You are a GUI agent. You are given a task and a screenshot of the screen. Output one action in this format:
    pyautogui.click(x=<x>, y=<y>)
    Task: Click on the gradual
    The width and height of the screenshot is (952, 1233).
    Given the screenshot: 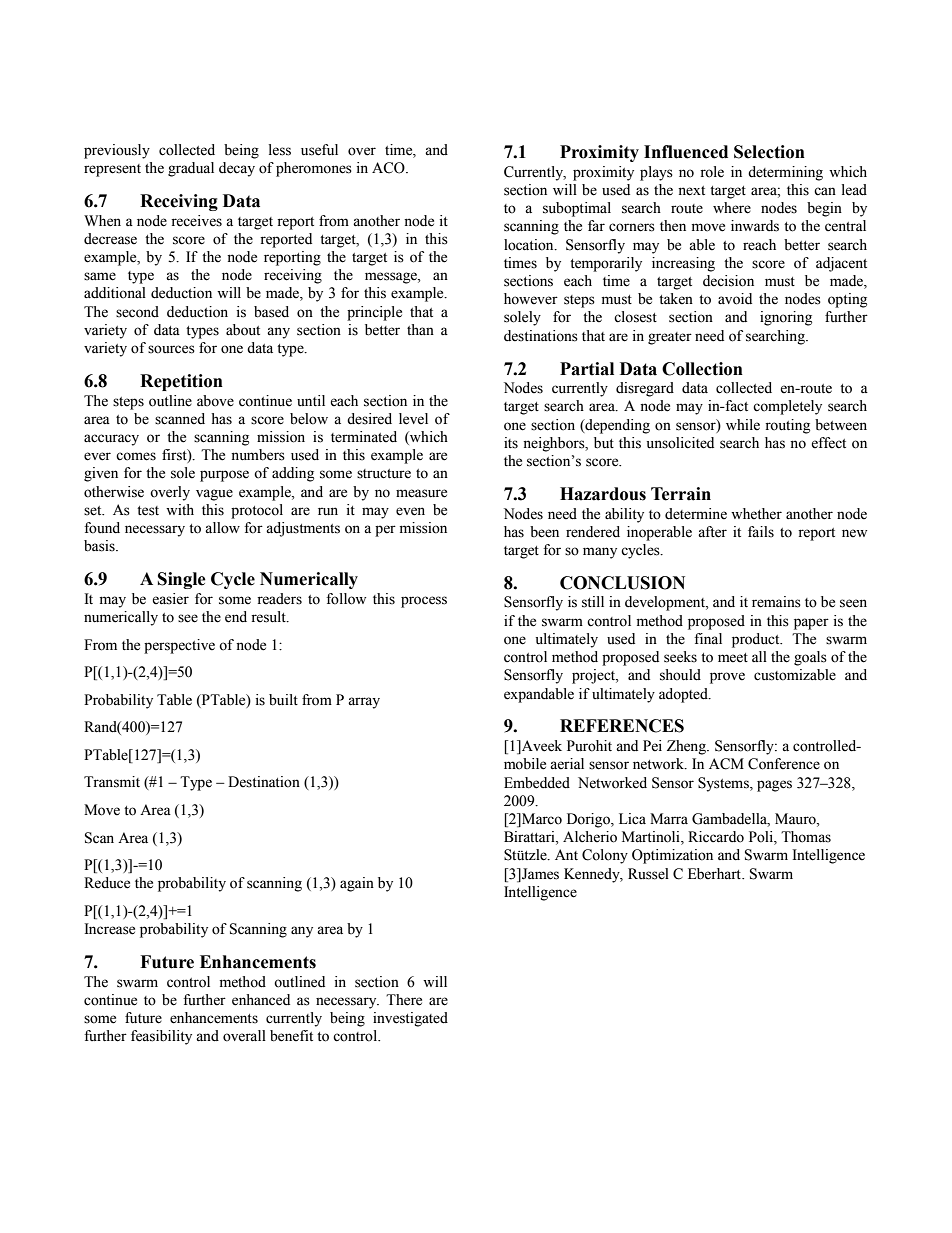 What is the action you would take?
    pyautogui.click(x=191, y=169)
